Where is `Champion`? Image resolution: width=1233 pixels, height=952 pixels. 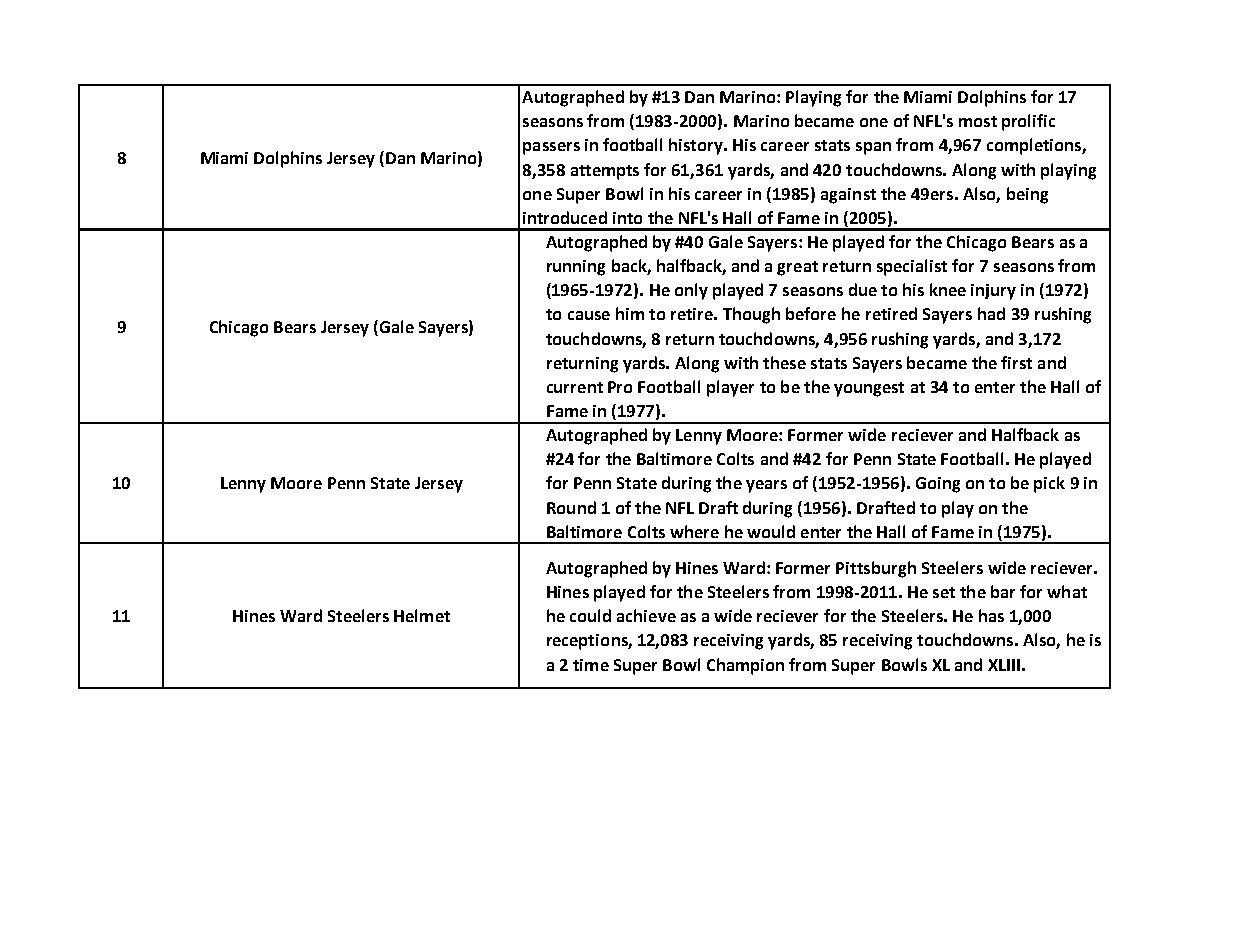 Champion is located at coordinates (745, 666).
